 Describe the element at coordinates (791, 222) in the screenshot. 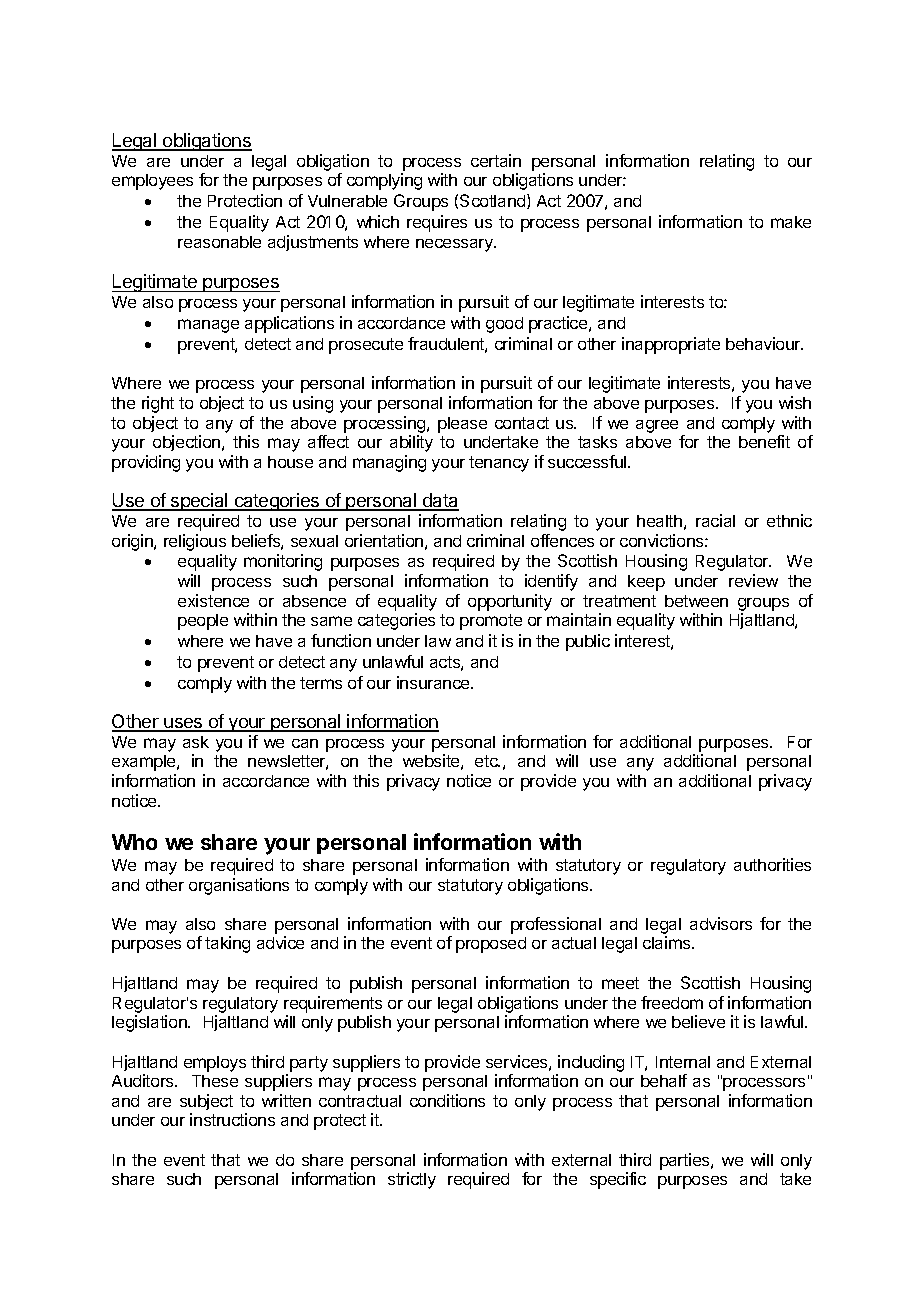

I see `make` at that location.
